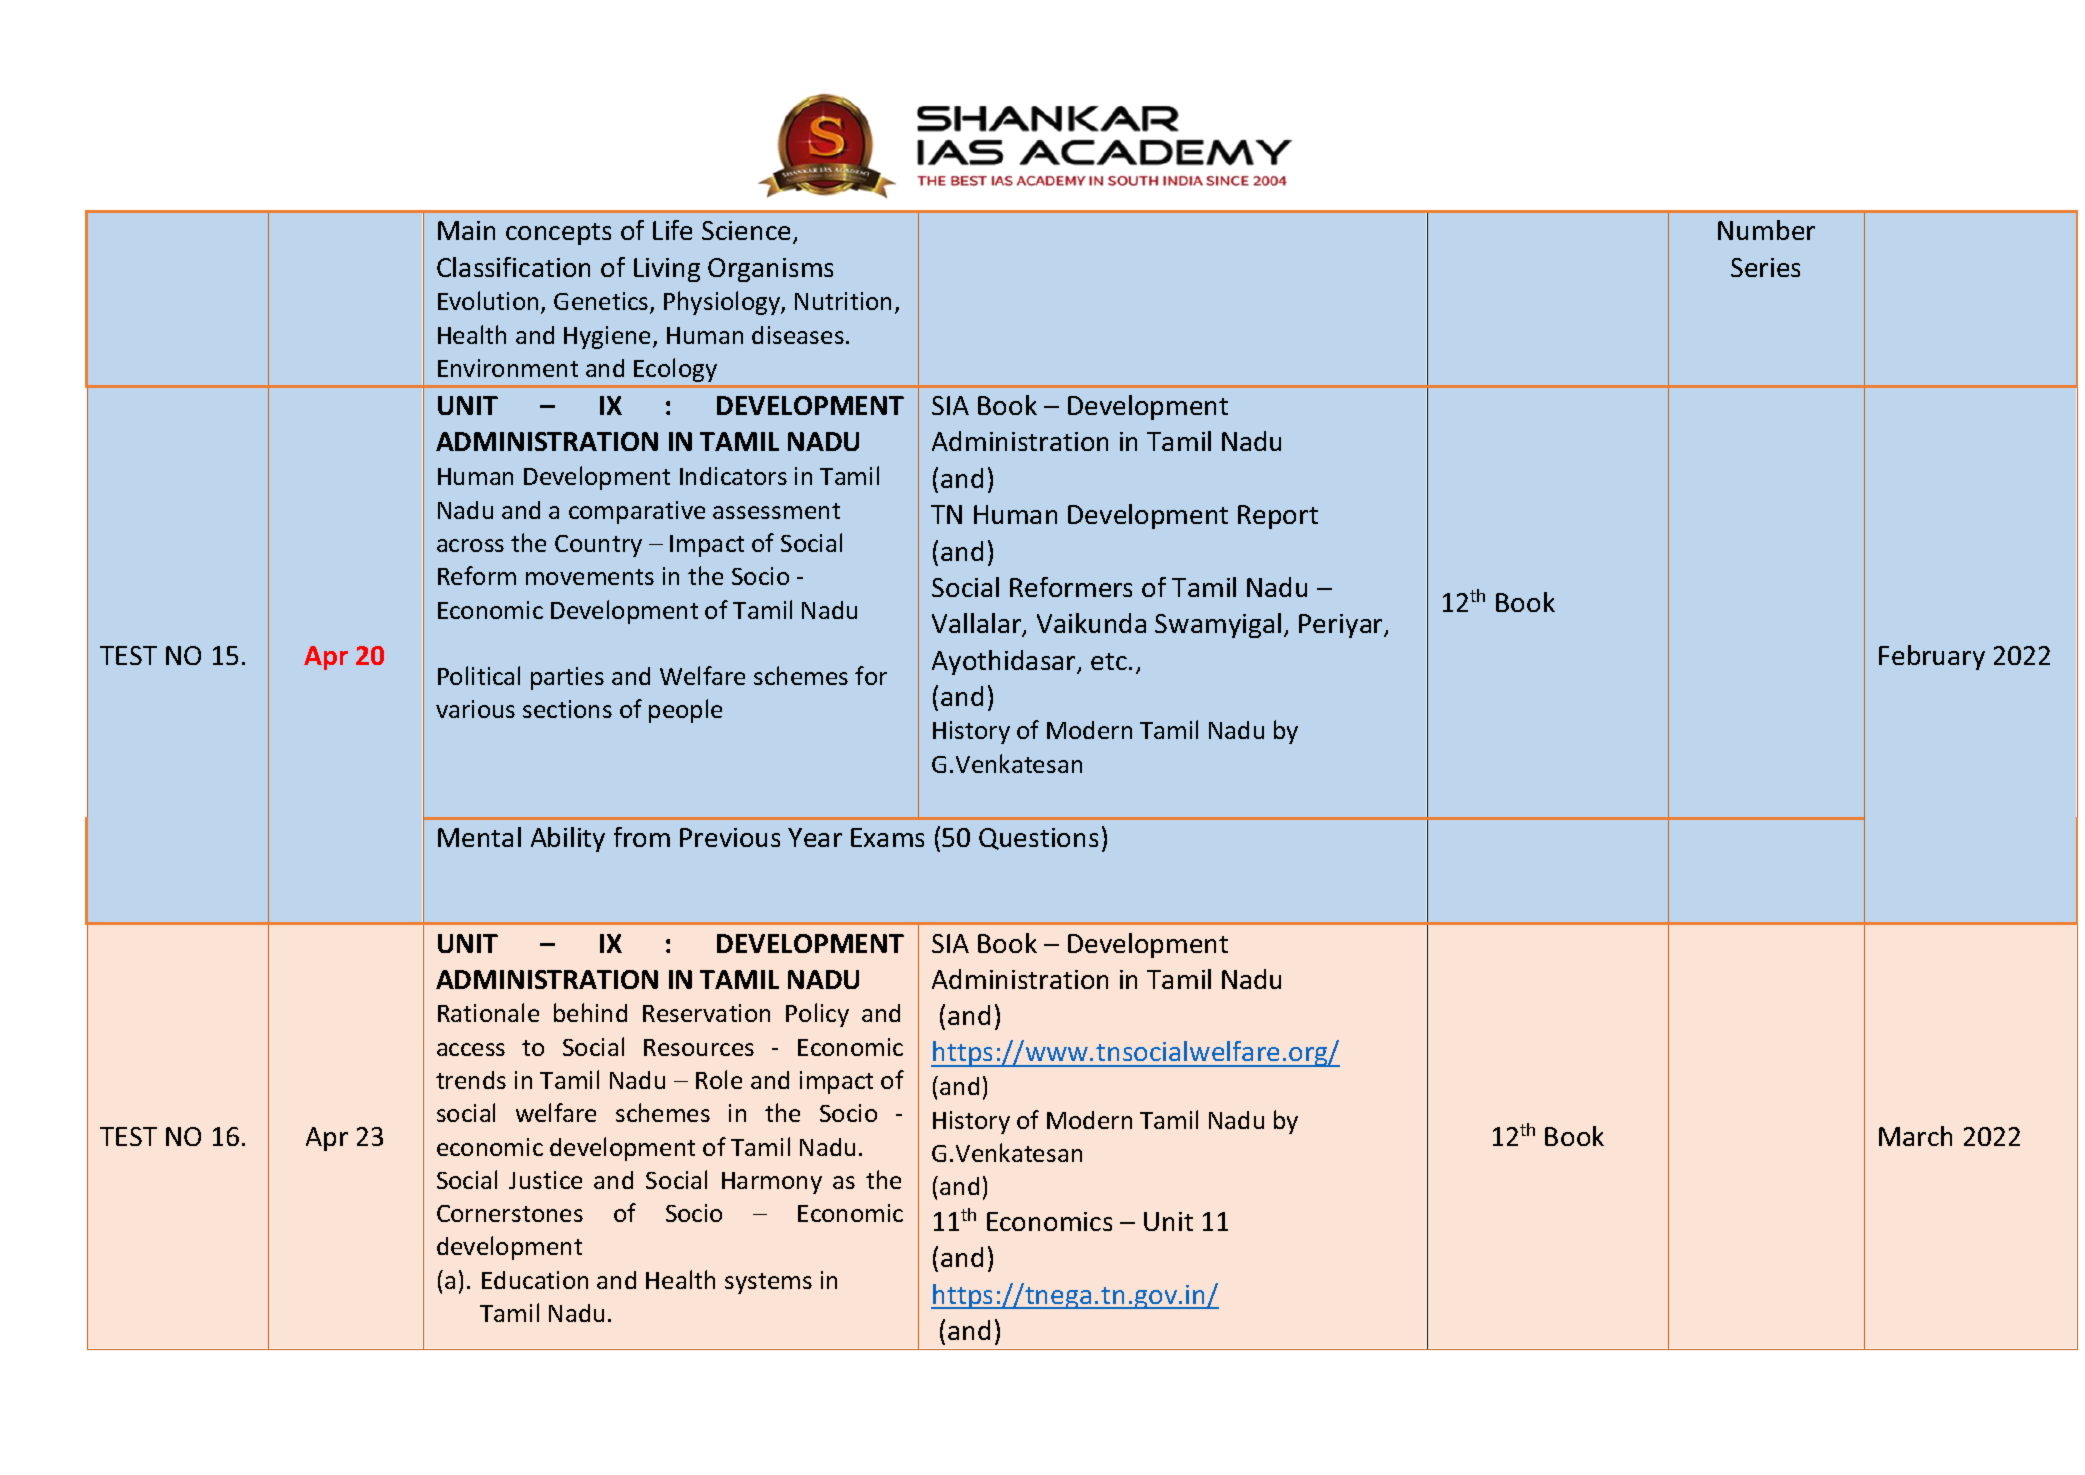 The image size is (2085, 1475). What do you see at coordinates (843, 301) in the screenshot?
I see `Nutrition` at bounding box center [843, 301].
